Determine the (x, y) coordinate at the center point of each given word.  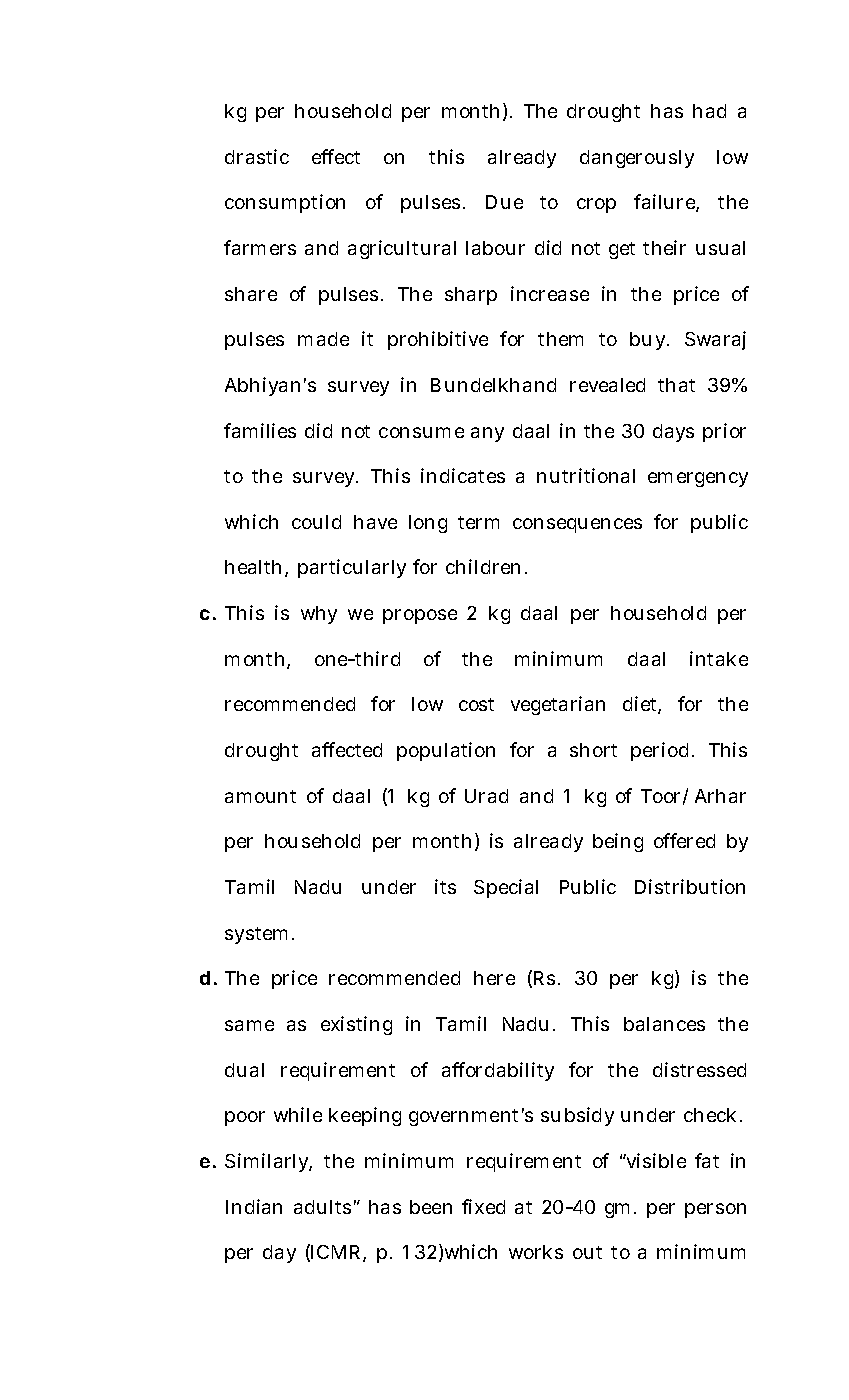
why (319, 615)
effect (336, 156)
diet (642, 705)
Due (504, 202)
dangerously (637, 159)
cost (476, 704)
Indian (254, 1206)
